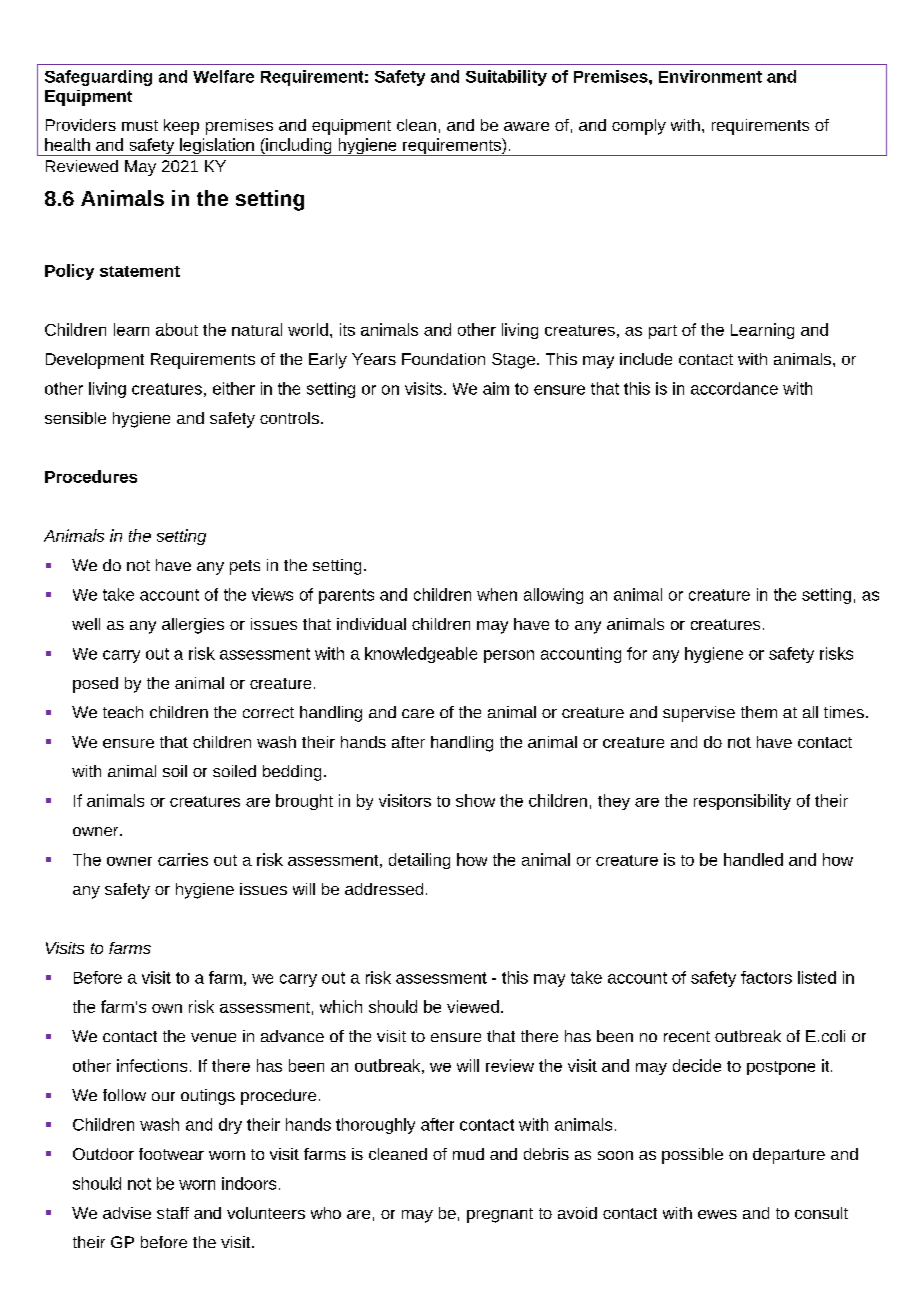  What do you see at coordinates (468, 1154) in the screenshot?
I see `mud` at bounding box center [468, 1154].
